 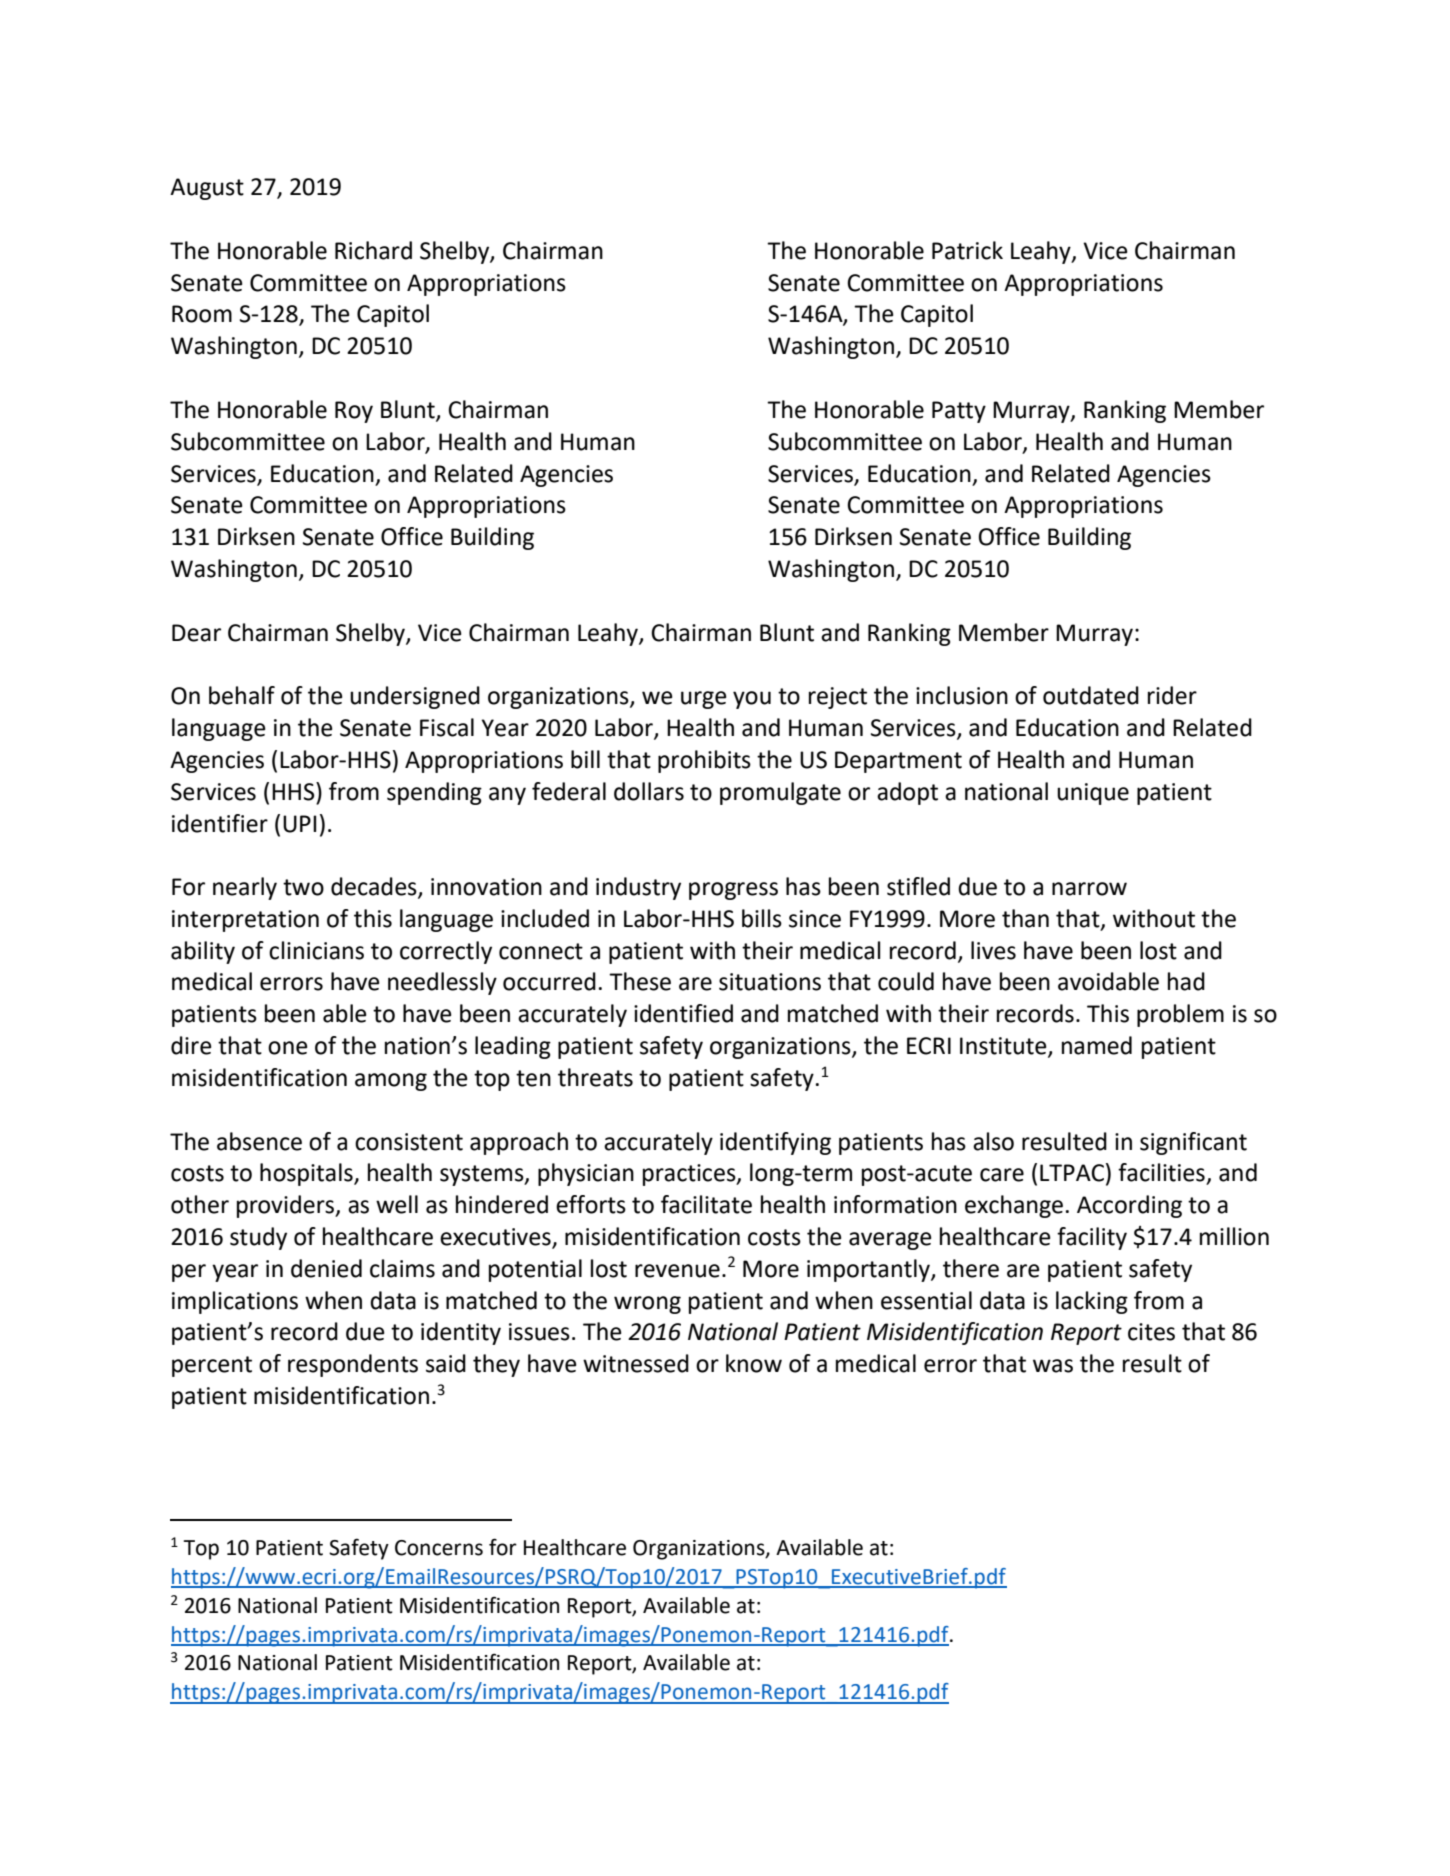 I want to click on facilitate, so click(x=706, y=1204).
